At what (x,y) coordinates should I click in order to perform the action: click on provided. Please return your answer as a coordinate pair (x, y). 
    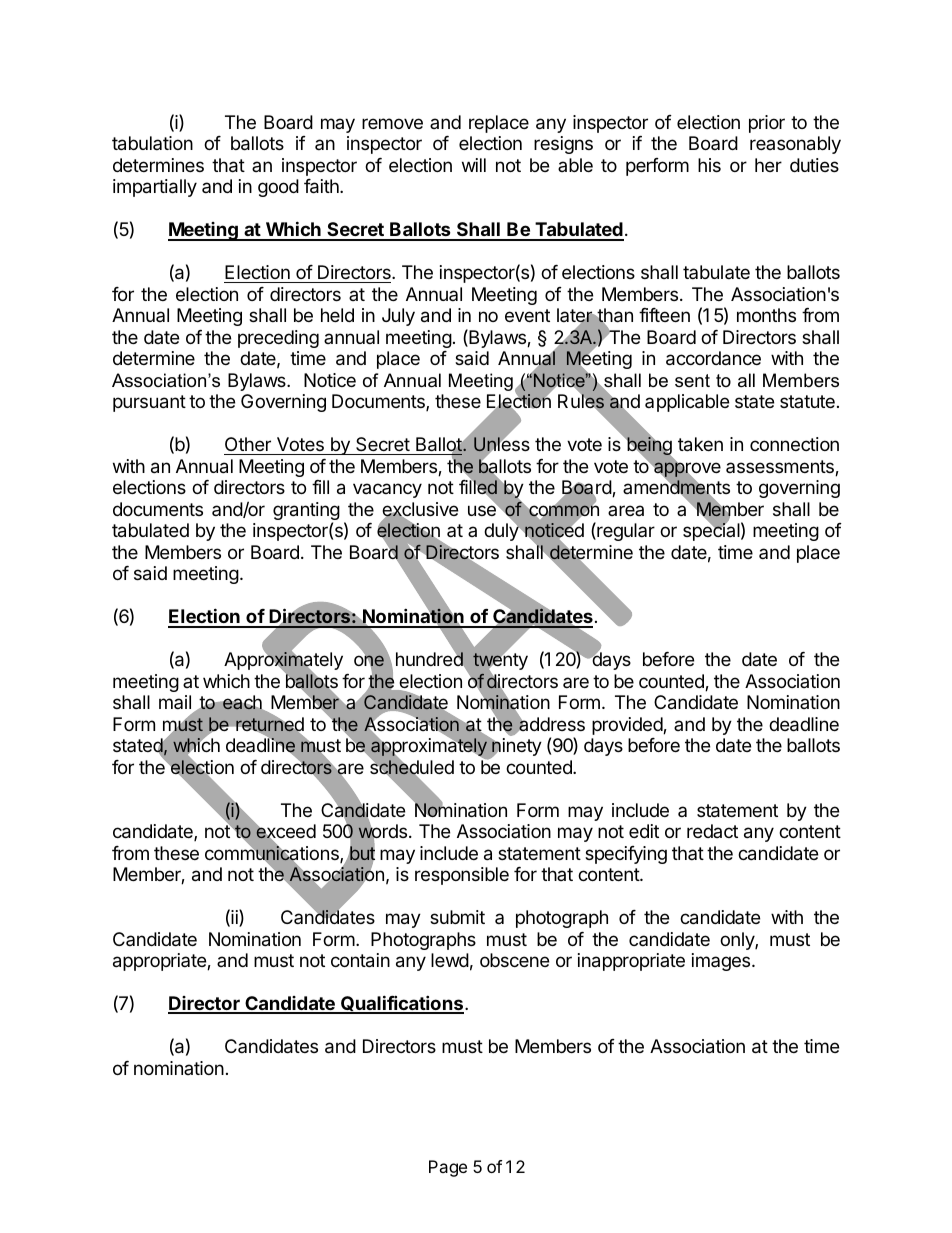
    Looking at the image, I should click on (628, 726).
